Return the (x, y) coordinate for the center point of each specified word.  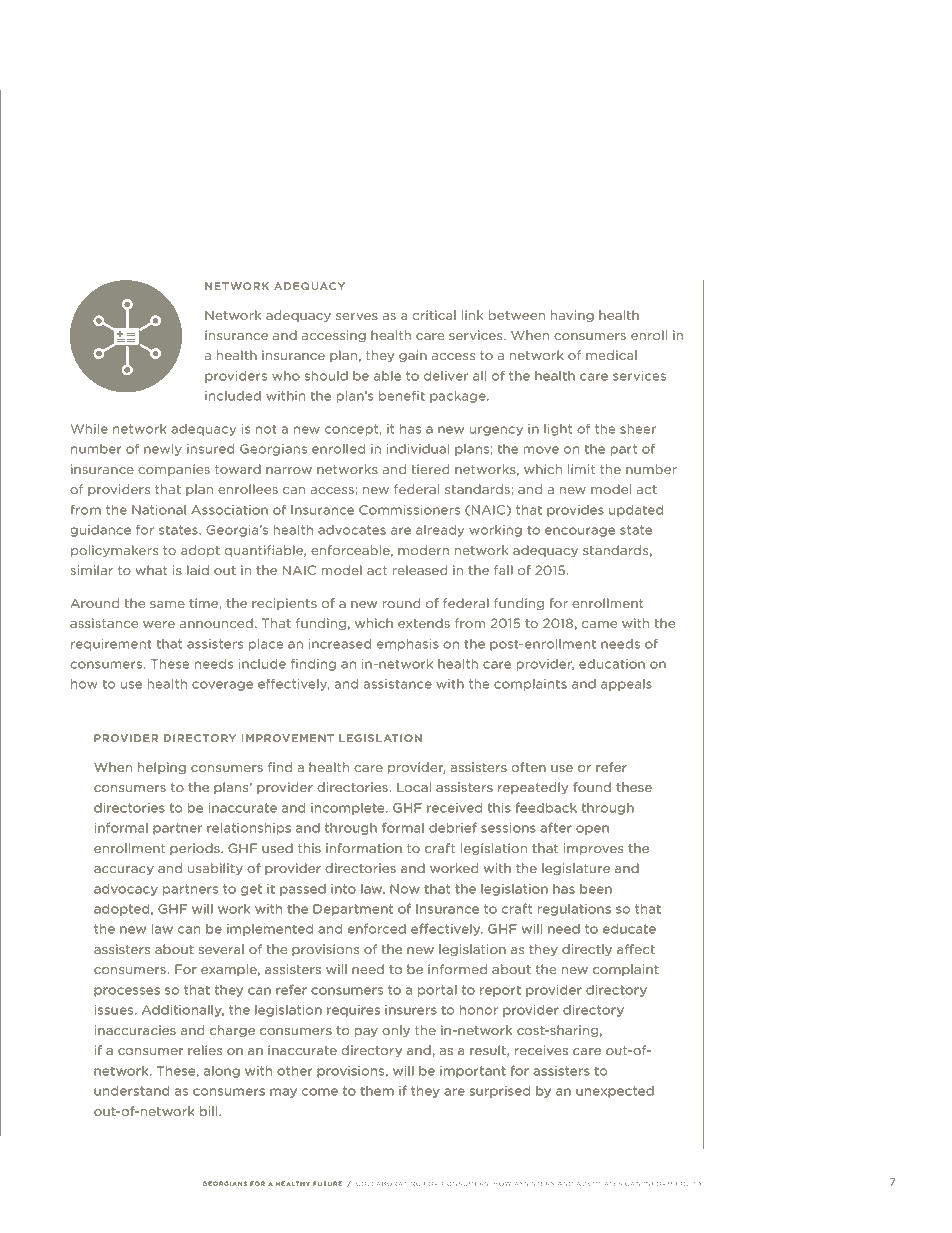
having (572, 316)
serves (357, 316)
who (286, 376)
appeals (626, 685)
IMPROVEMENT (288, 738)
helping (162, 768)
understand (131, 1091)
